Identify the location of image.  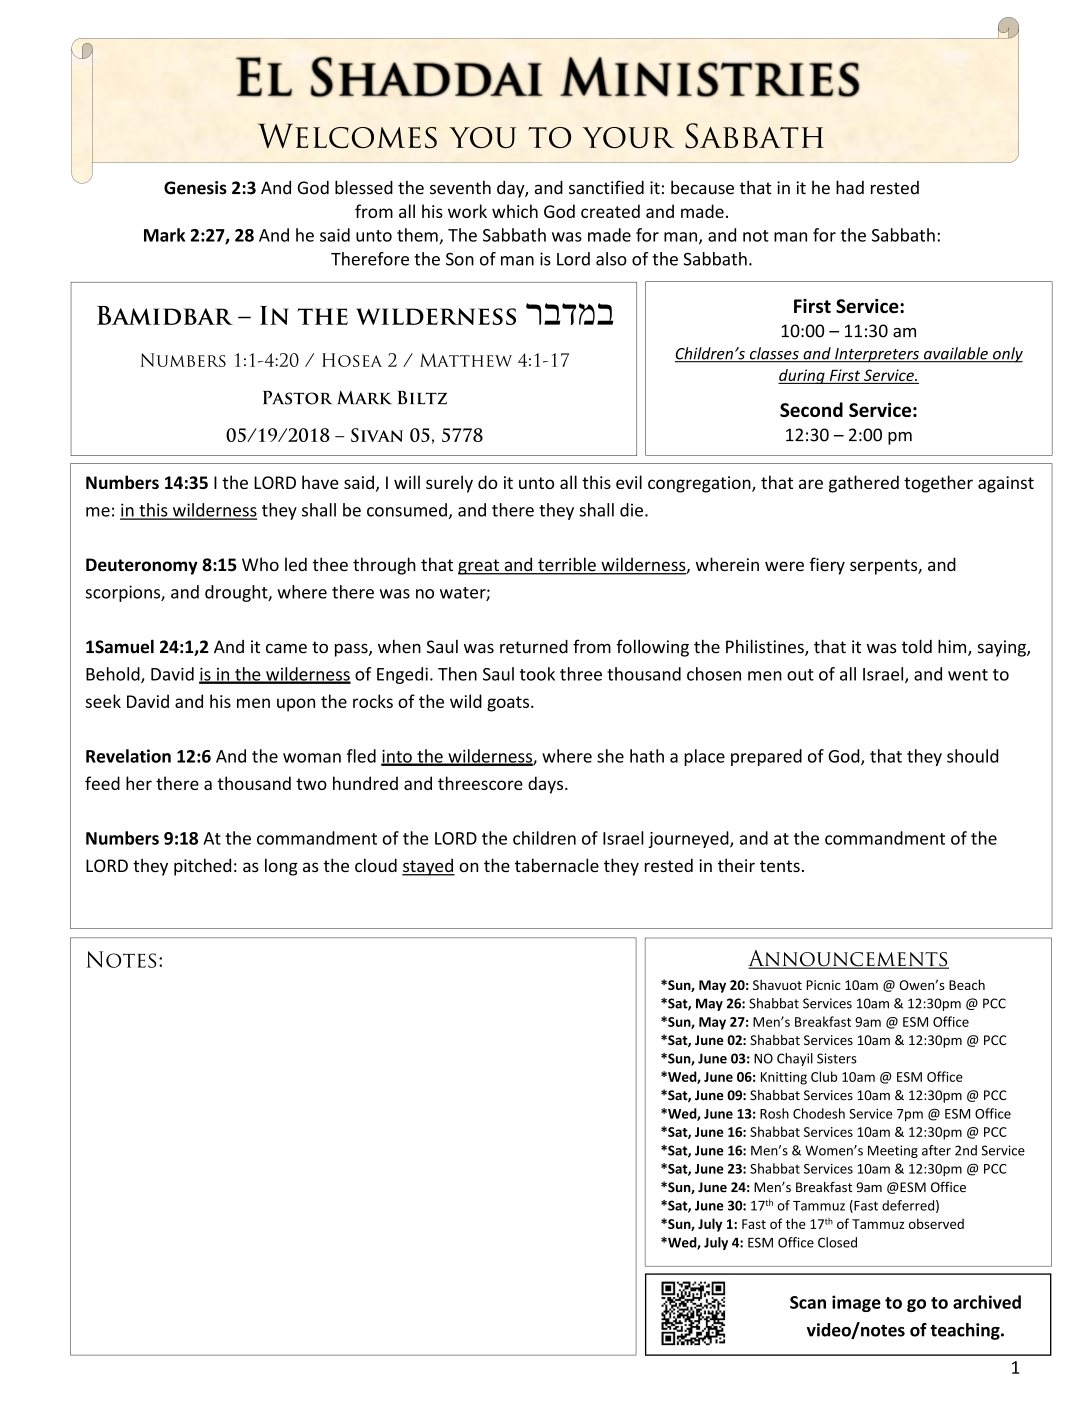
(856, 1303).
